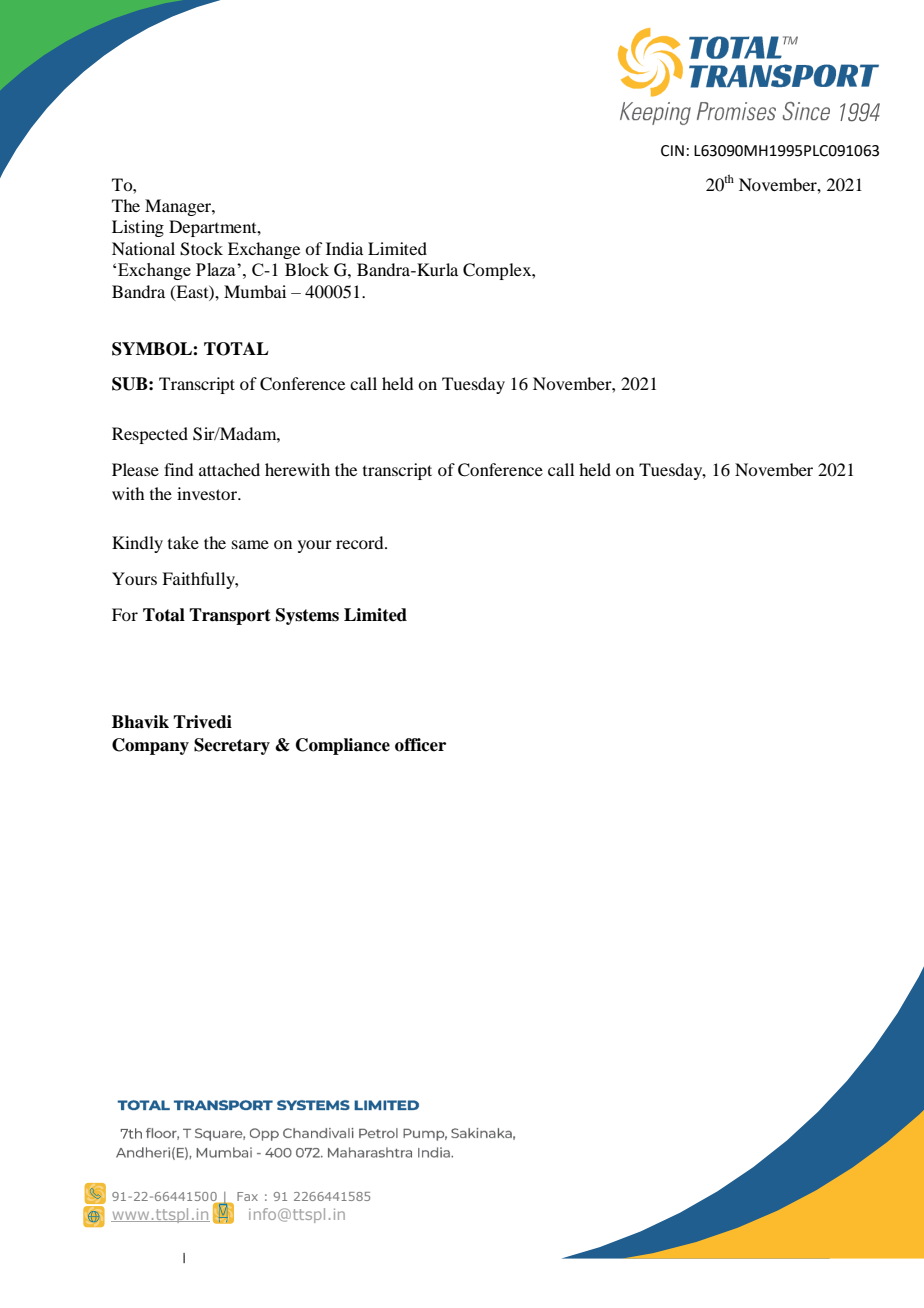 The width and height of the screenshot is (924, 1308). I want to click on record, so click(361, 542).
